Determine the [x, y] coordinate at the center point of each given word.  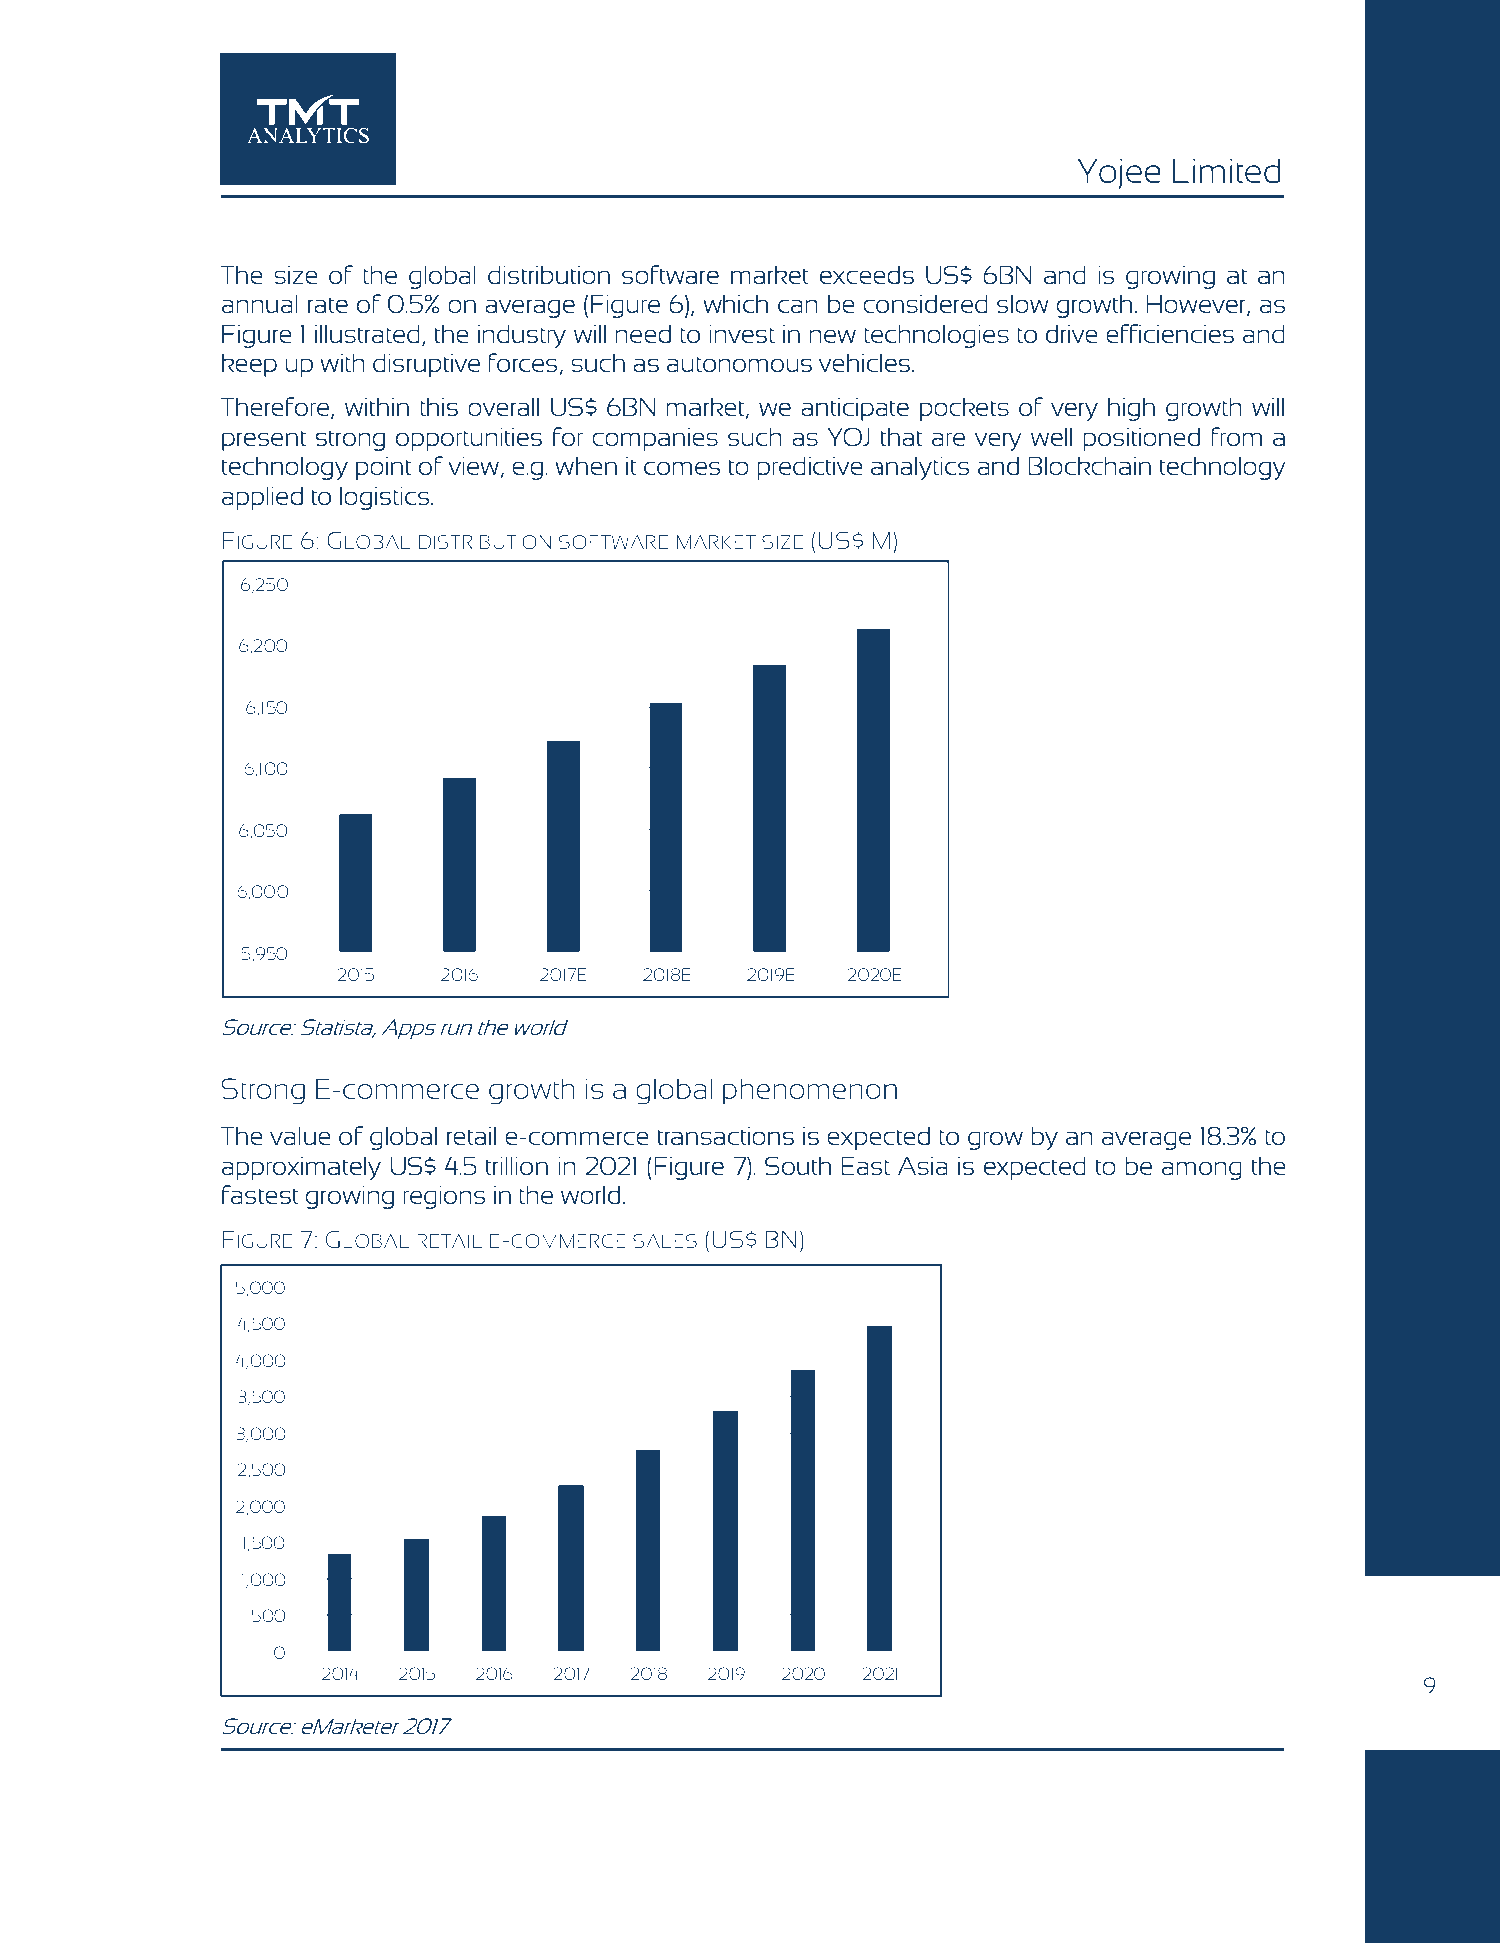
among [1202, 1170]
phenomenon [810, 1091]
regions [444, 1197]
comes [682, 468]
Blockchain [1089, 466]
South [798, 1165]
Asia [923, 1166]
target [557, 230]
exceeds [867, 275]
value [300, 1136]
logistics [386, 498]
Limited [1227, 171]
